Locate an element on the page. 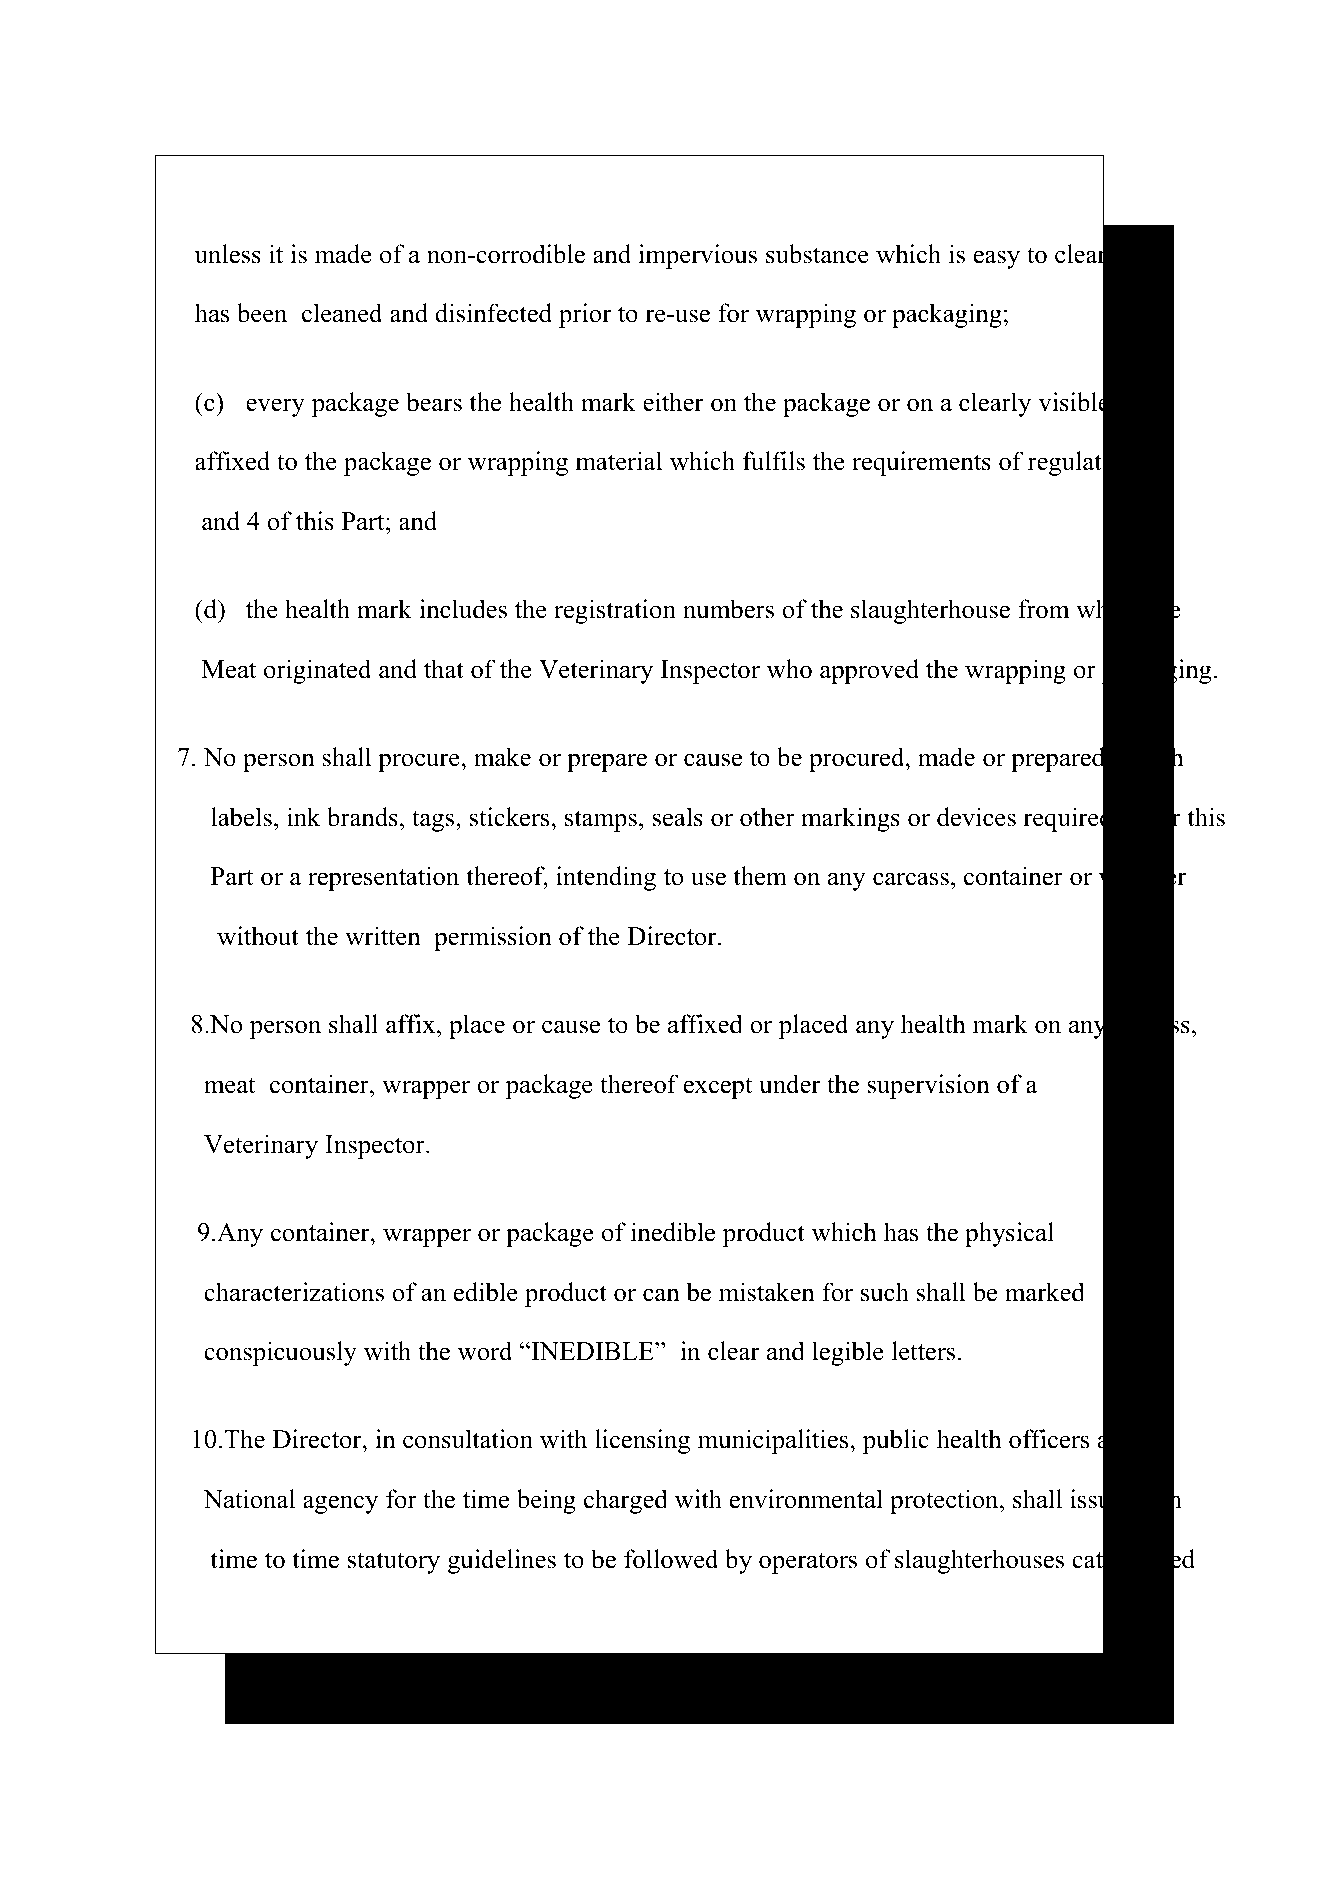 Image resolution: width=1328 pixels, height=1879 pixels. easy is located at coordinates (996, 259).
